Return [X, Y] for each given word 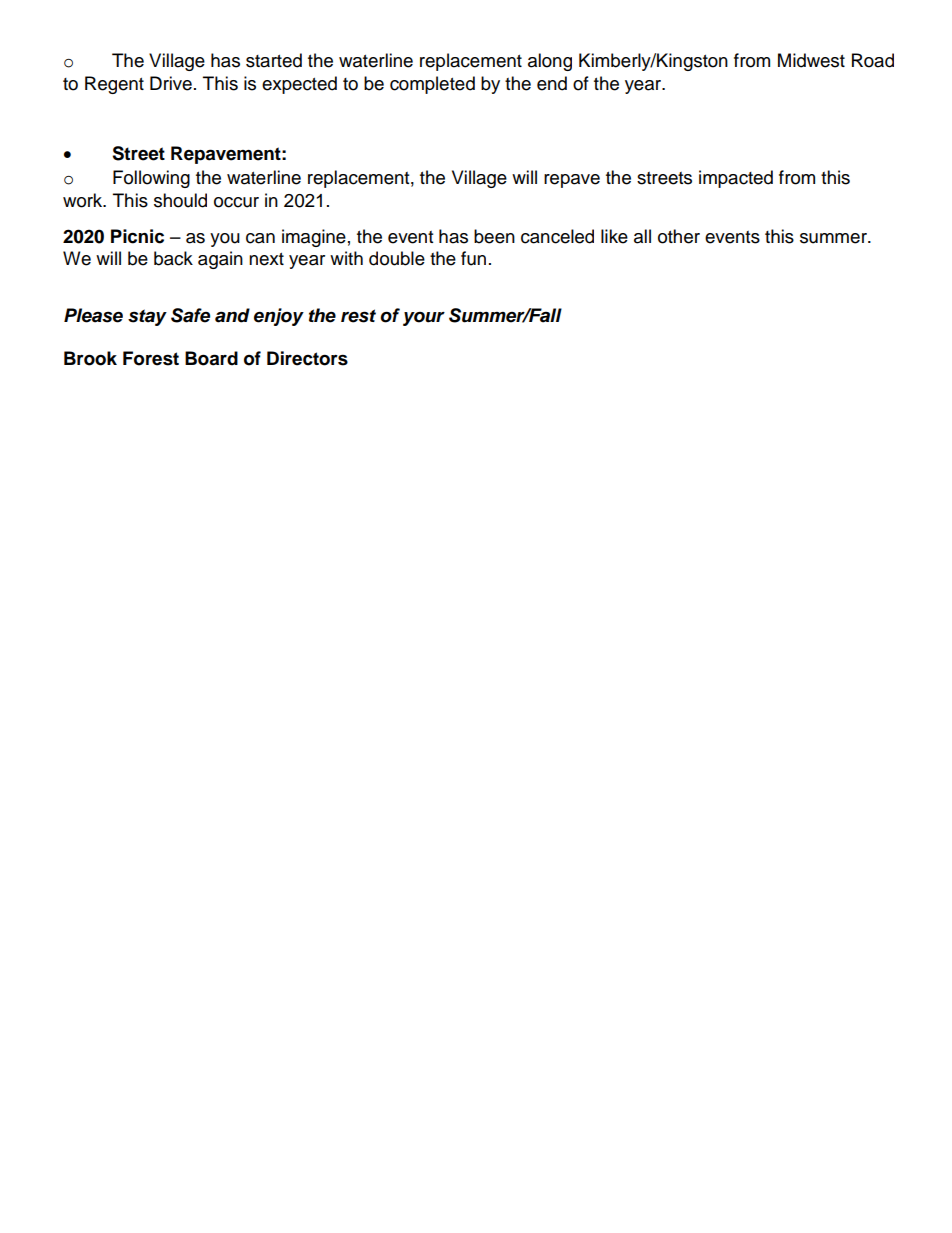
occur [236, 202]
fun [473, 258]
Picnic [137, 236]
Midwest [811, 60]
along [550, 62]
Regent [114, 85]
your [424, 319]
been [494, 236]
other [679, 236]
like [614, 236]
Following [151, 179]
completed [432, 85]
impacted [736, 179]
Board [211, 358]
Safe [190, 315]
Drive [171, 83]
